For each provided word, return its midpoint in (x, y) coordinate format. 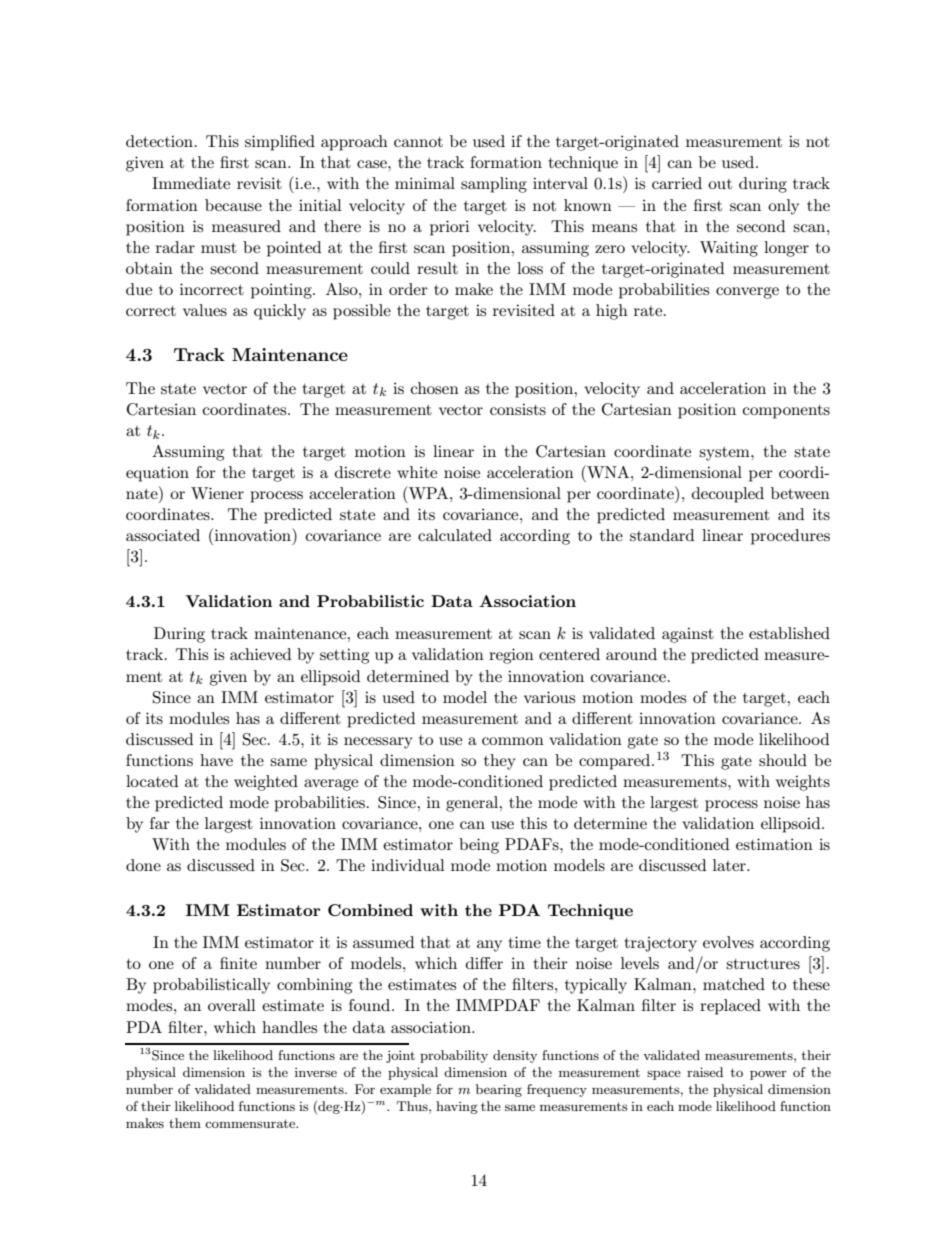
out (720, 184)
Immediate (191, 183)
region (511, 656)
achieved (260, 654)
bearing (499, 1090)
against (688, 635)
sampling (494, 185)
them (185, 1123)
